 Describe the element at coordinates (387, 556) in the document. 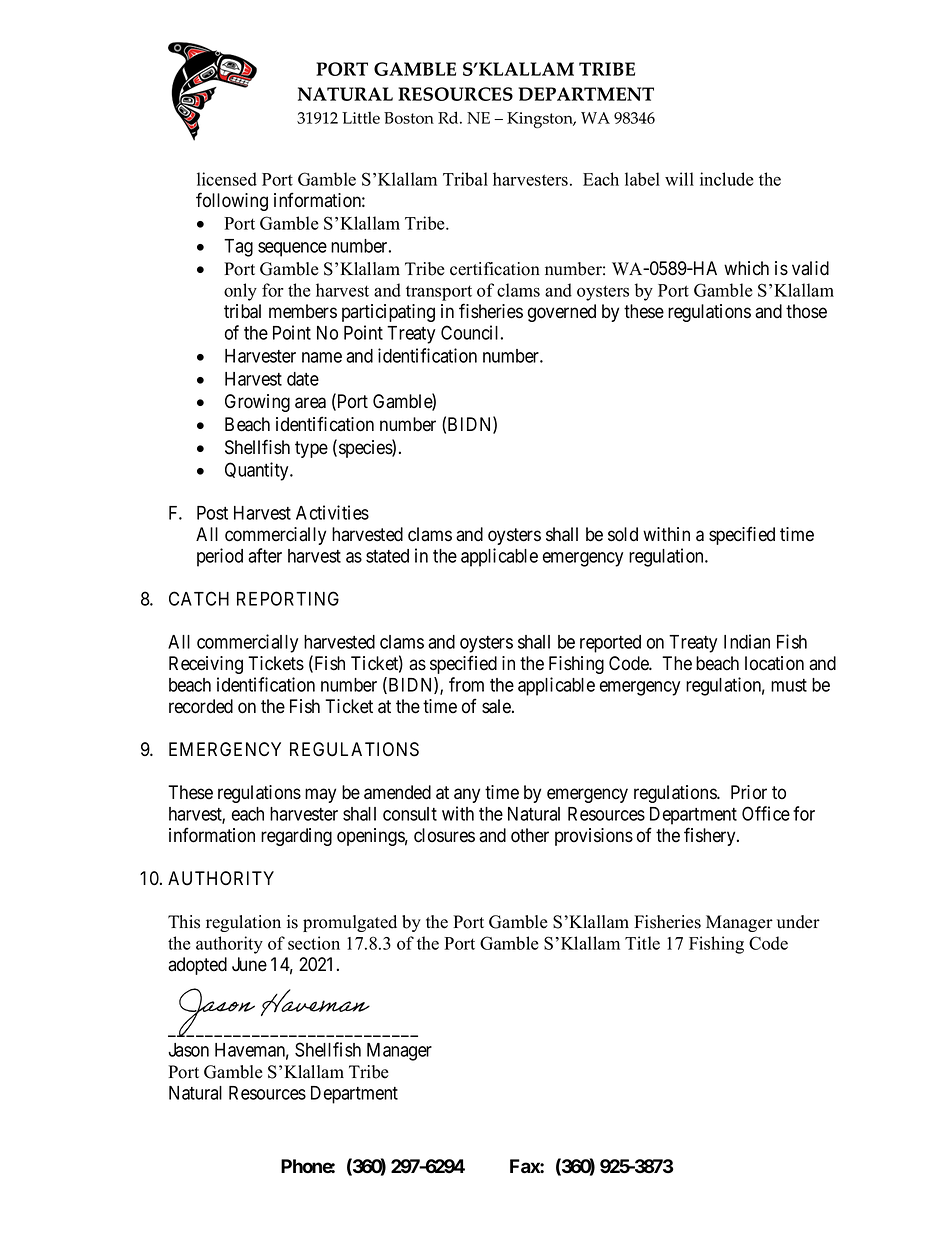

I see `stated` at that location.
